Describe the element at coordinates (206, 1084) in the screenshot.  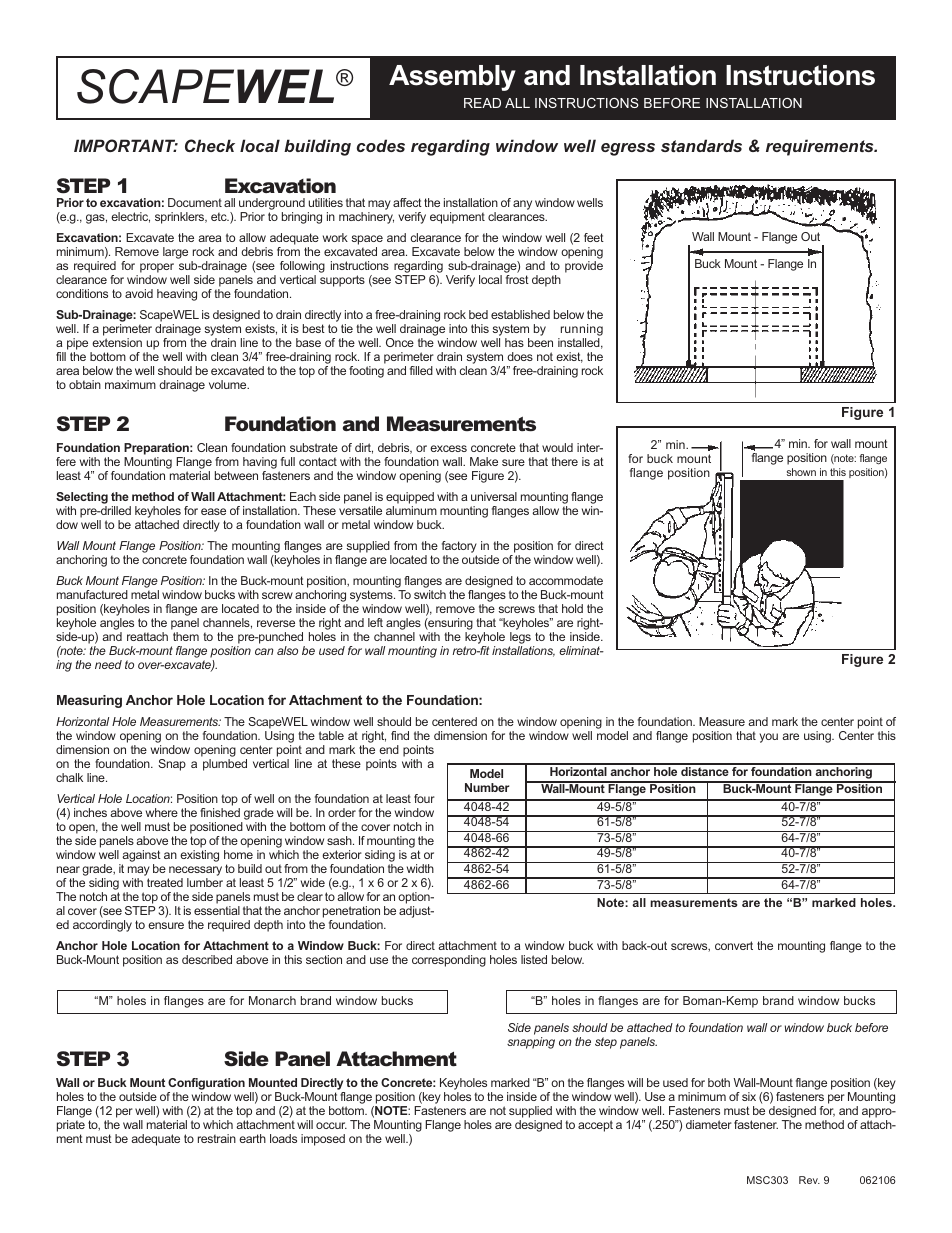
I see `Configuration` at that location.
